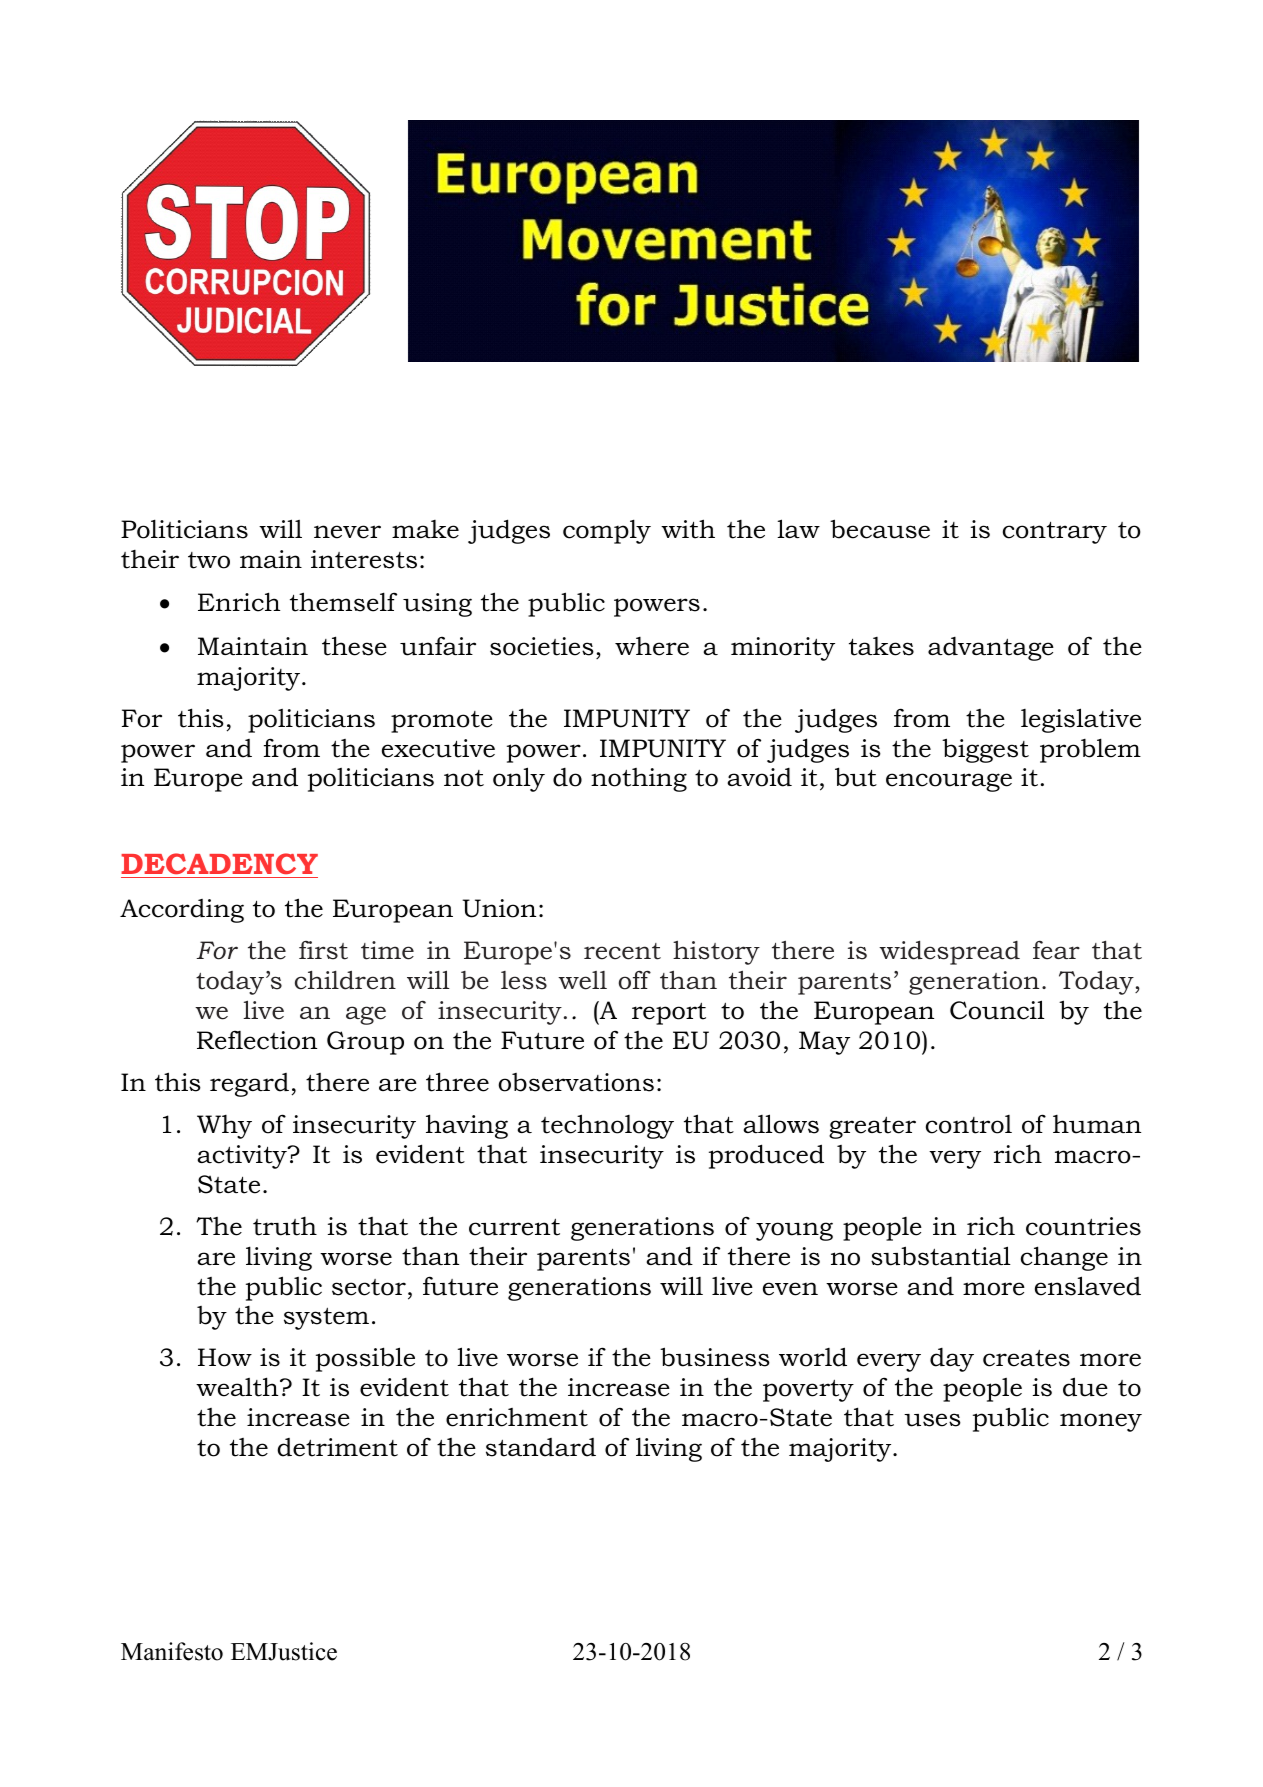 Image resolution: width=1263 pixels, height=1787 pixels. What do you see at coordinates (209, 560) in the screenshot?
I see `two` at bounding box center [209, 560].
